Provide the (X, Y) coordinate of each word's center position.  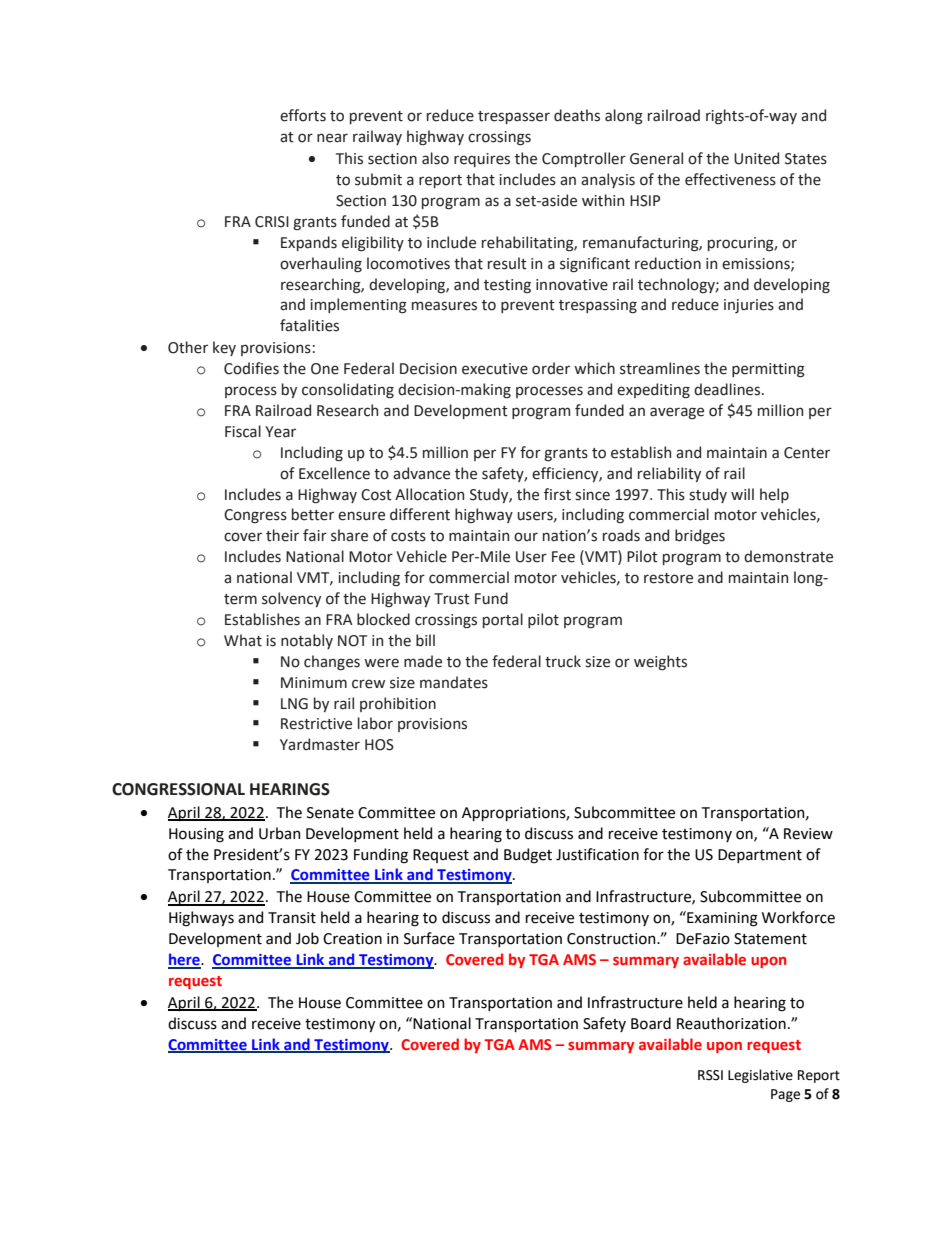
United (756, 158)
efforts (303, 115)
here (185, 960)
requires (482, 160)
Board (651, 1023)
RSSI (710, 1075)
